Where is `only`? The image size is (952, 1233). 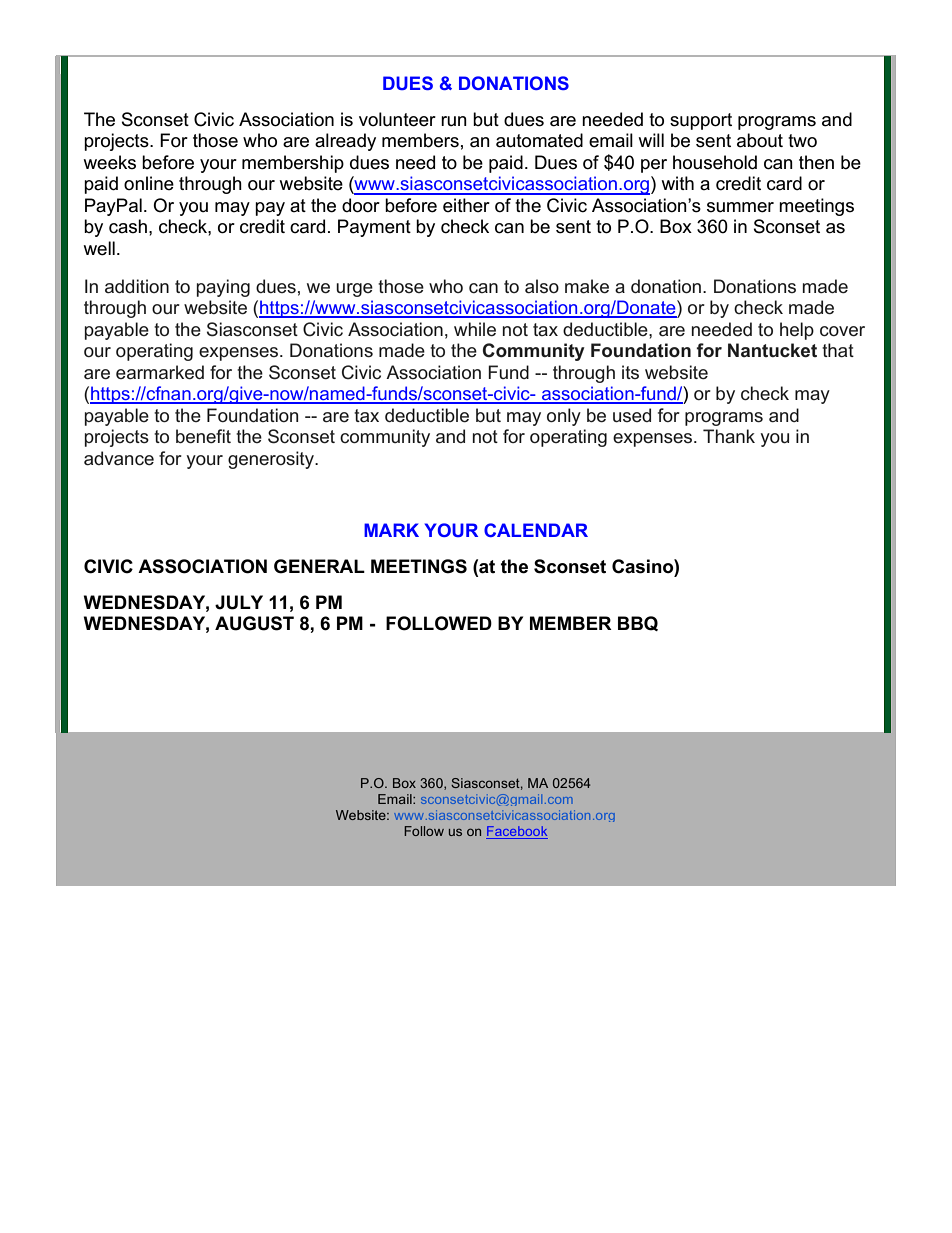 only is located at coordinates (564, 417).
